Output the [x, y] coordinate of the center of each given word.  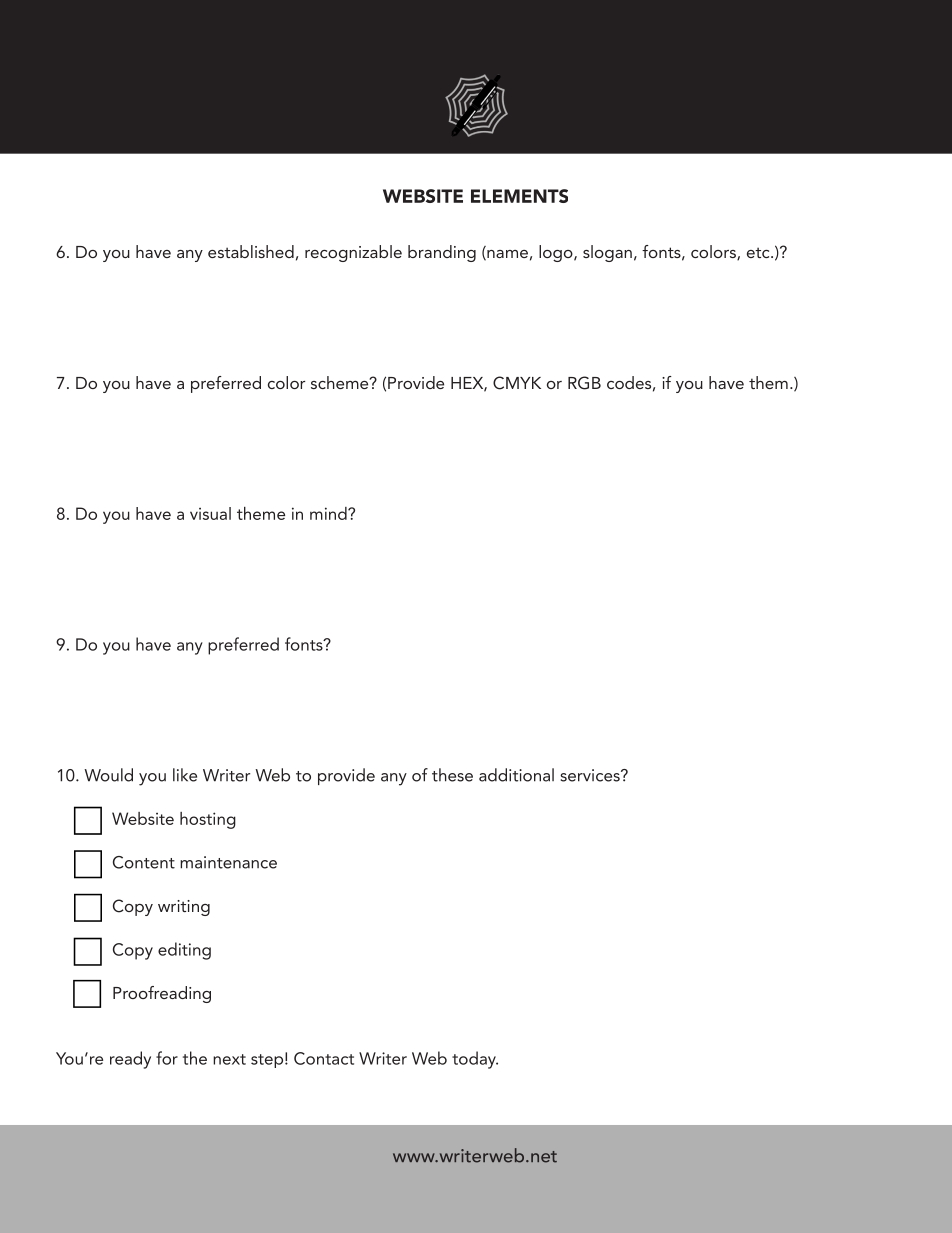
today [475, 1060]
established [251, 251]
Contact [324, 1058]
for [167, 1058]
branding [442, 253]
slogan [607, 253]
